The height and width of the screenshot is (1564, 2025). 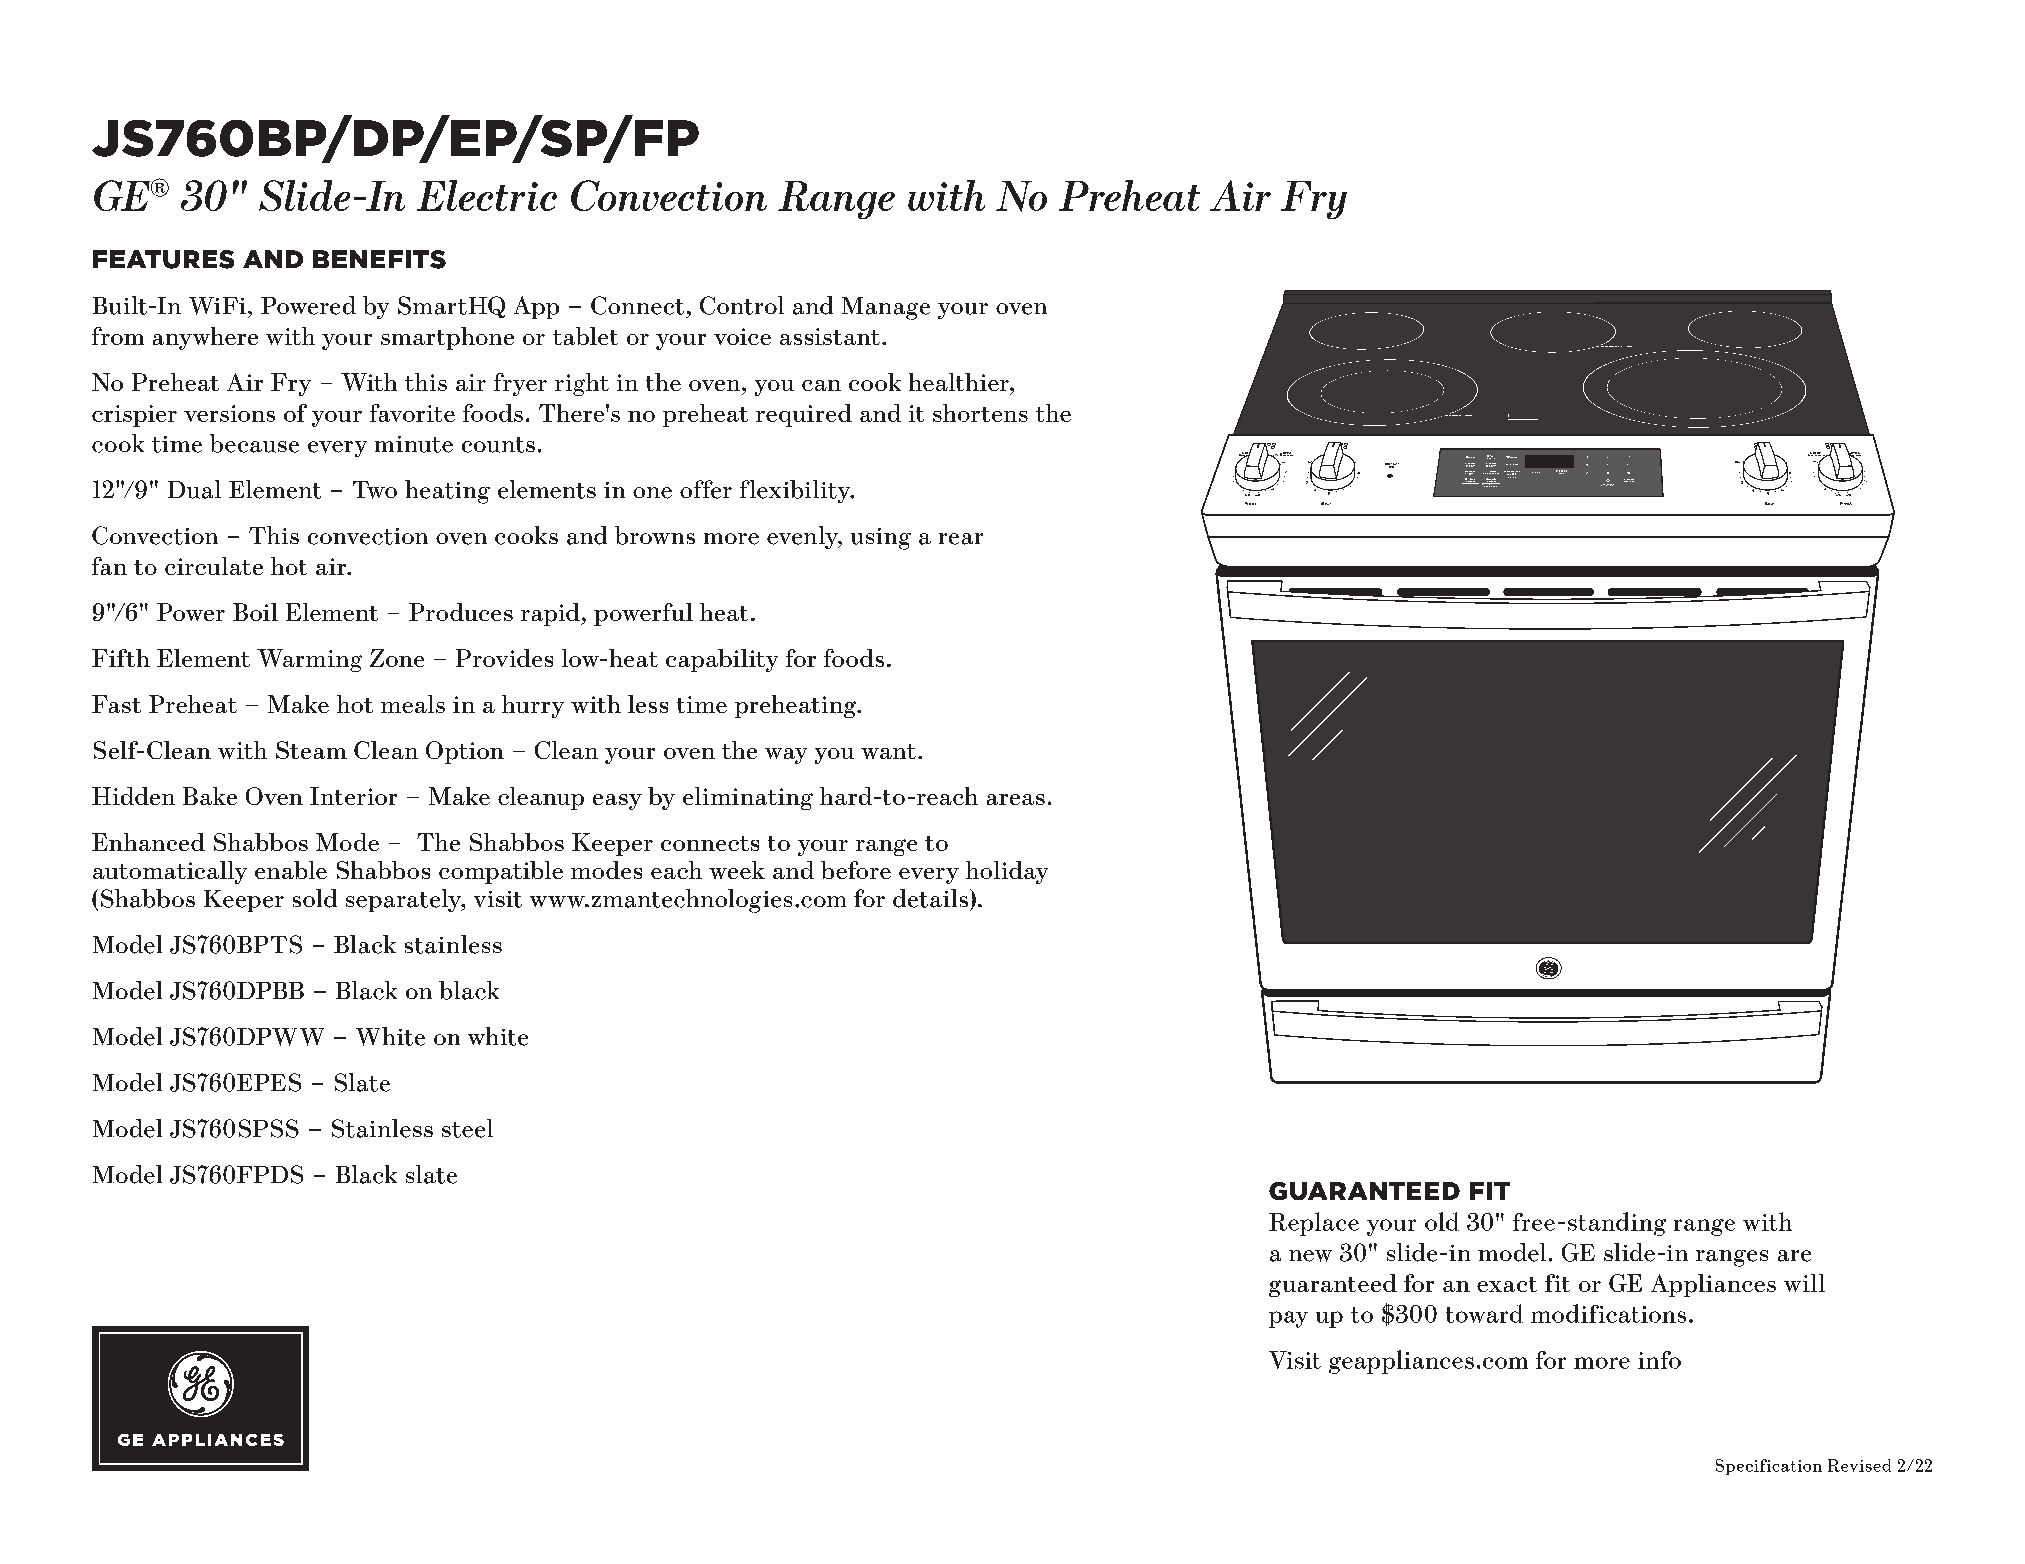 What do you see at coordinates (886, 308) in the screenshot?
I see `Manage` at bounding box center [886, 308].
